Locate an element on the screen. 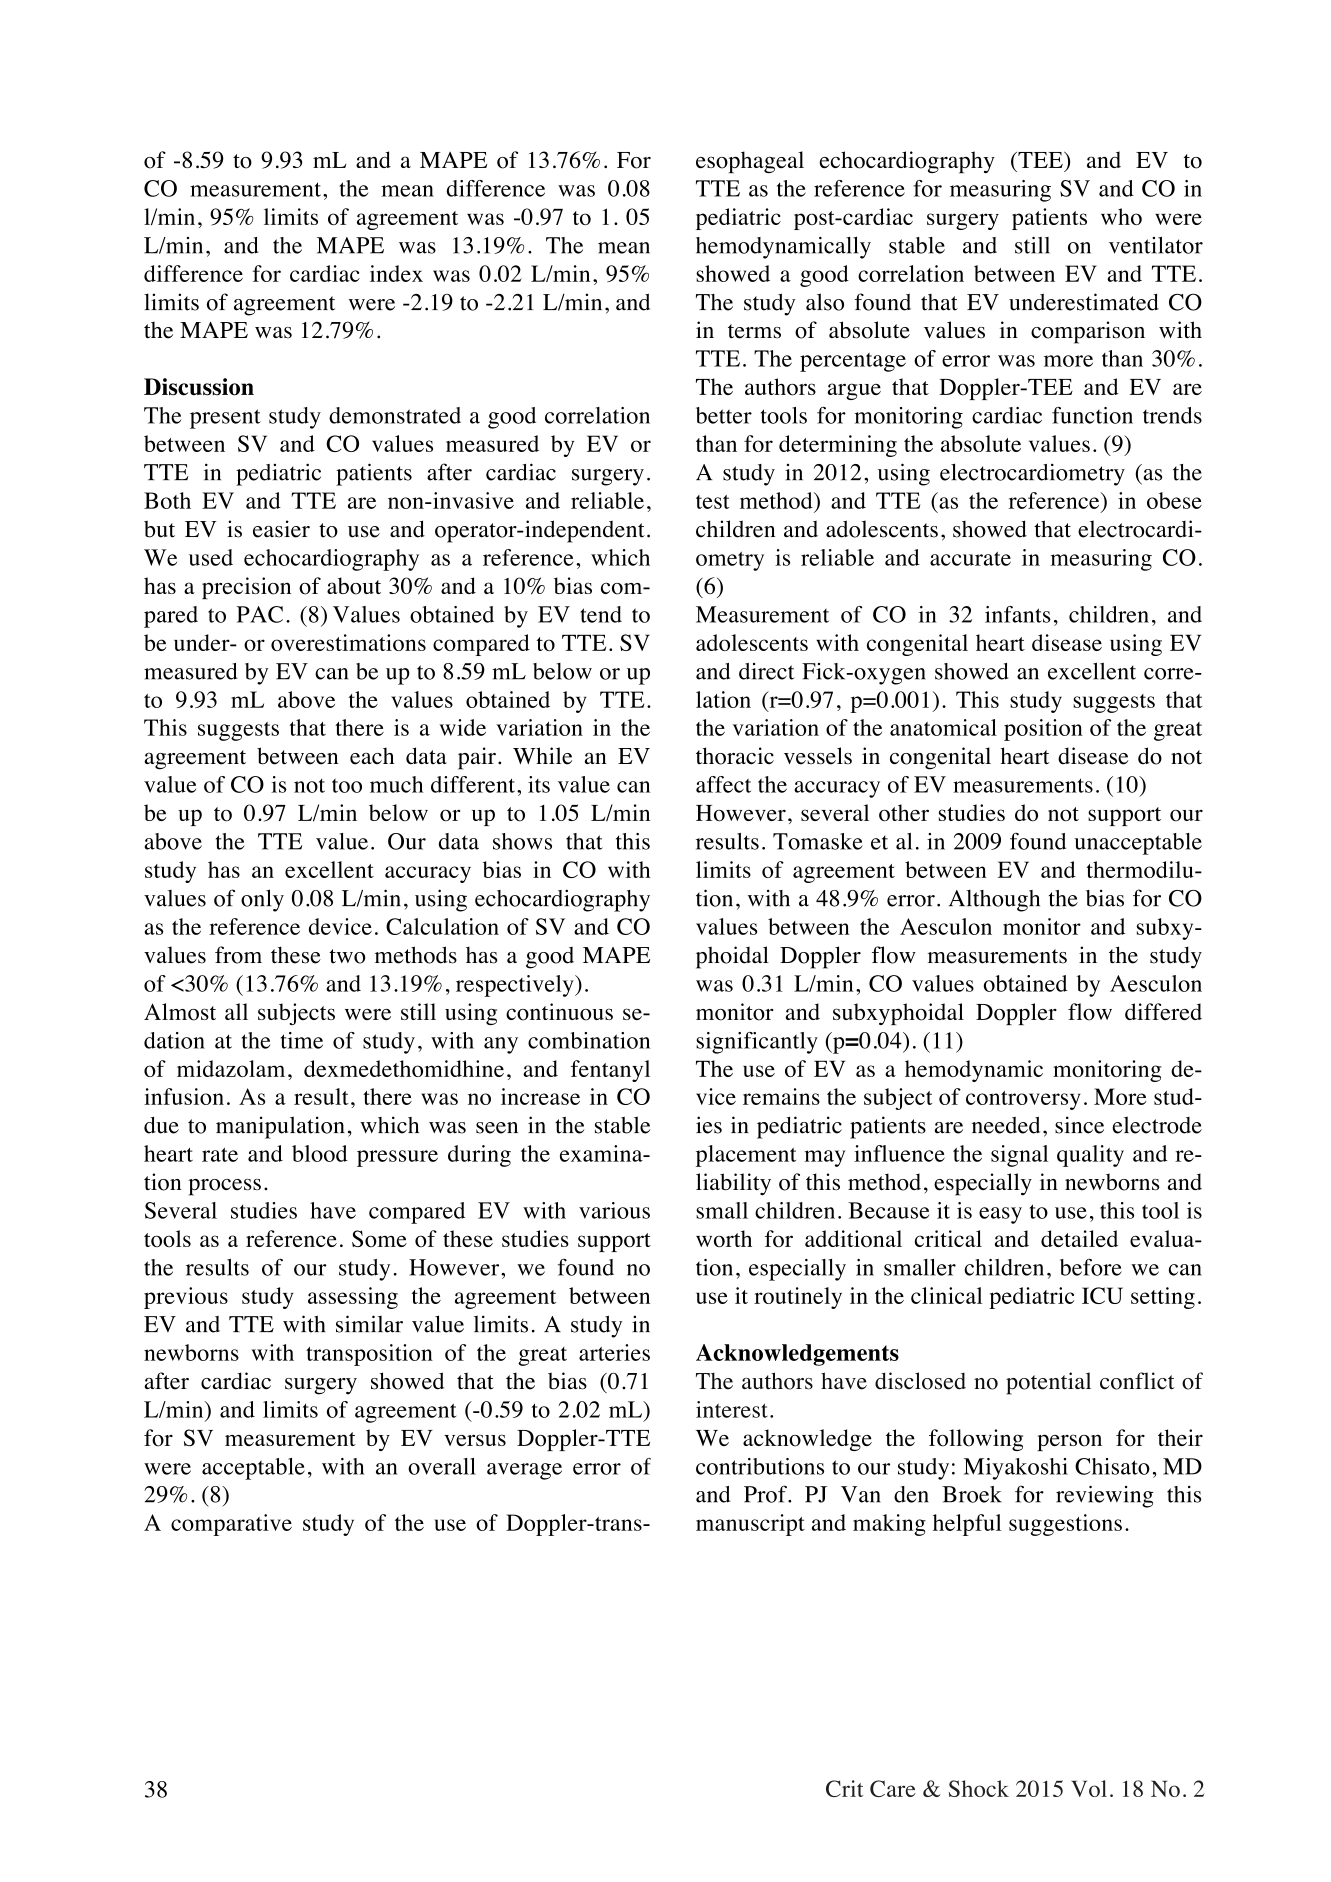 The image size is (1331, 1882). obese is located at coordinates (1174, 500).
